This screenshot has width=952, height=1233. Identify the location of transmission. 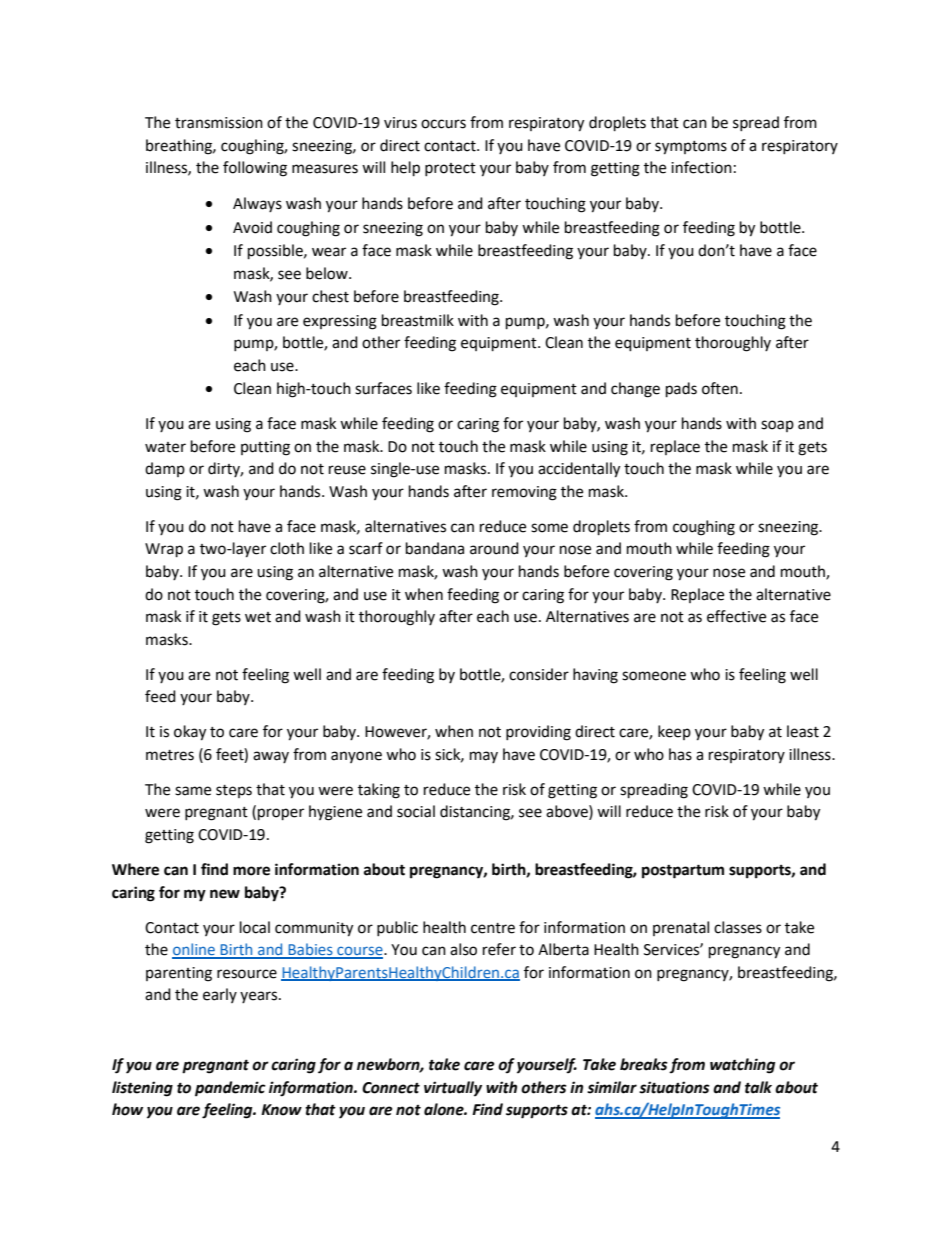
(219, 123).
